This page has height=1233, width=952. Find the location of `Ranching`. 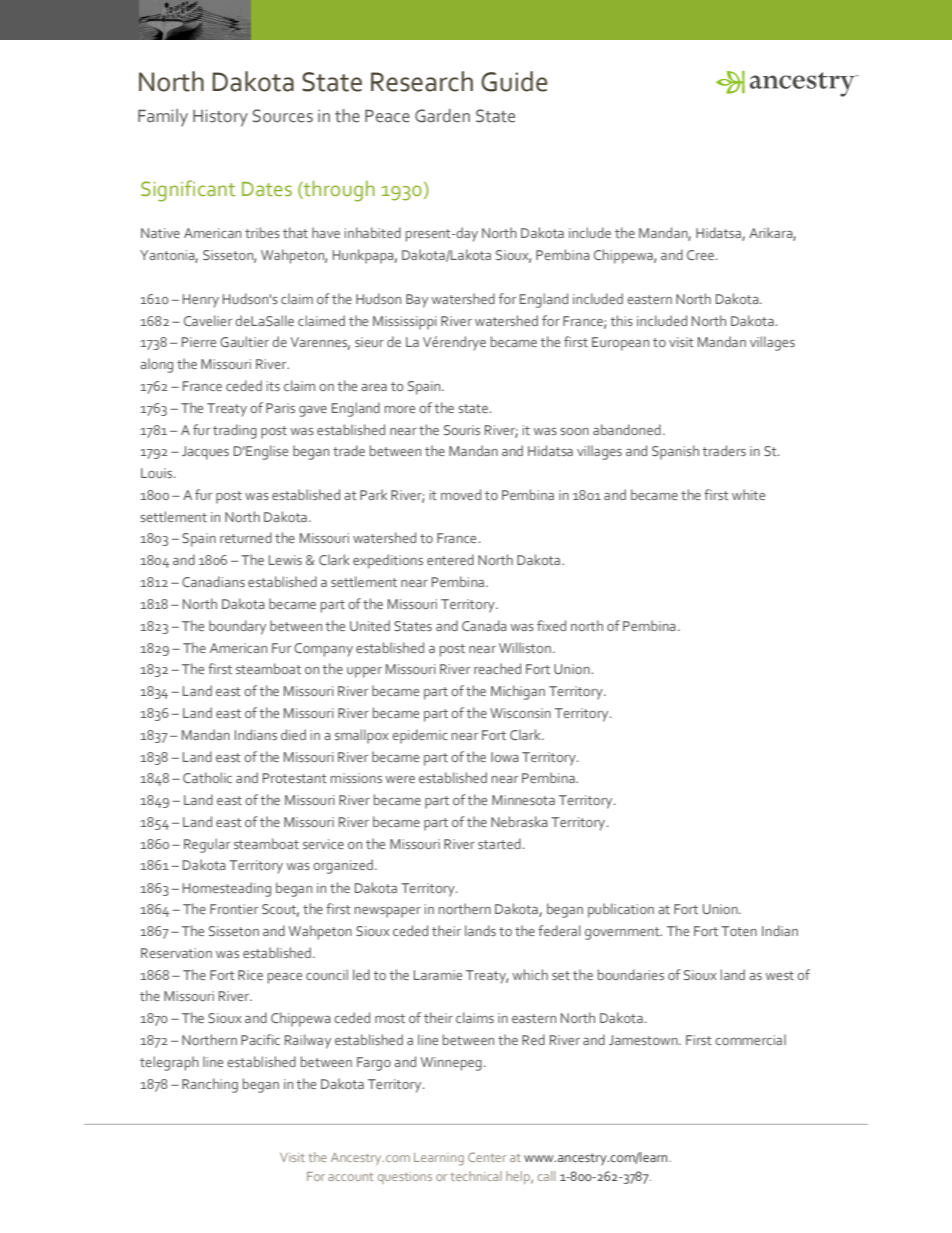

Ranching is located at coordinates (210, 1085).
